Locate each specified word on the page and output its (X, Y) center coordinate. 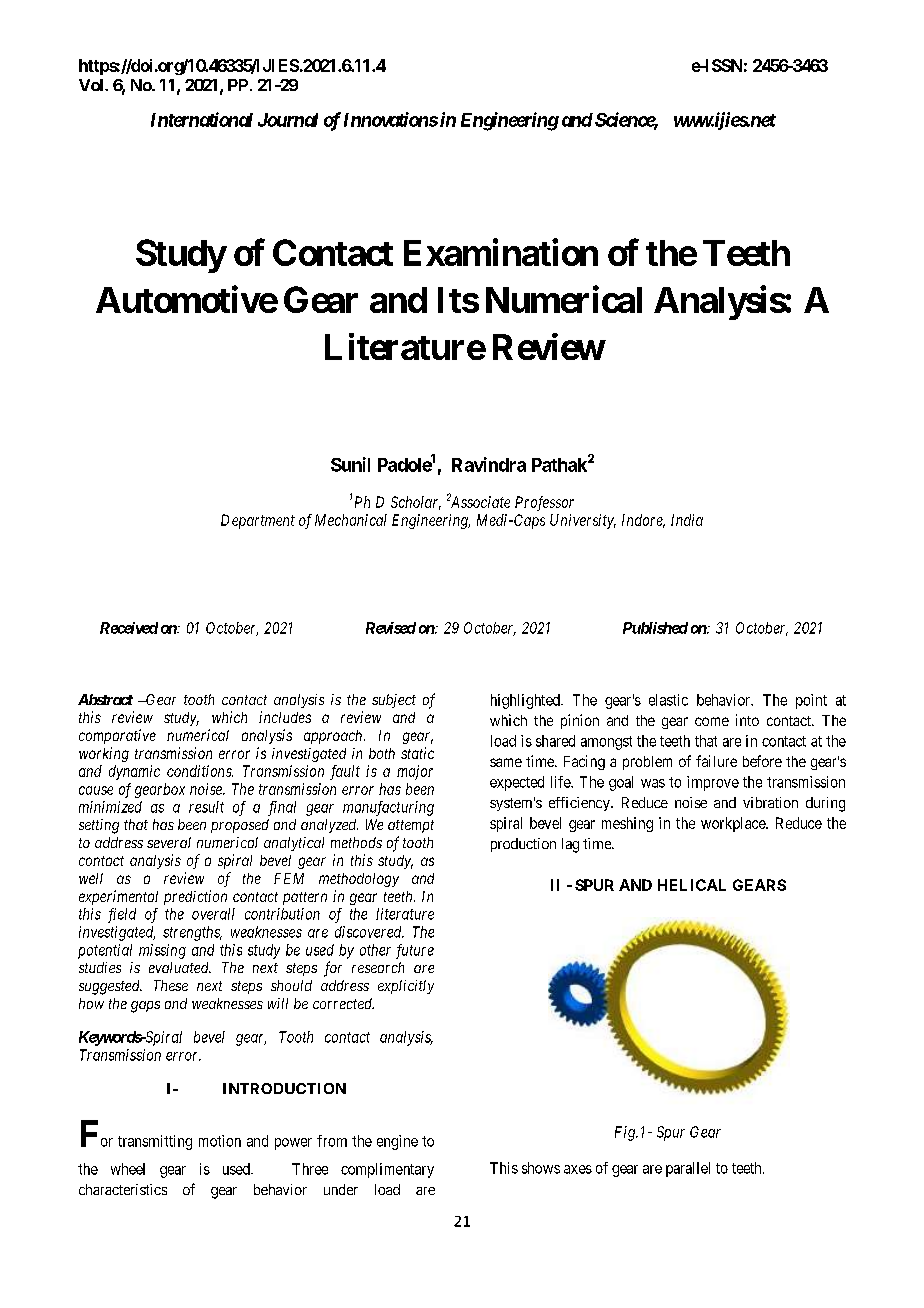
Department (258, 521)
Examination (501, 252)
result (206, 807)
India (687, 520)
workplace (734, 824)
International (202, 119)
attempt (411, 826)
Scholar (416, 503)
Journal (288, 120)
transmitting (155, 1142)
